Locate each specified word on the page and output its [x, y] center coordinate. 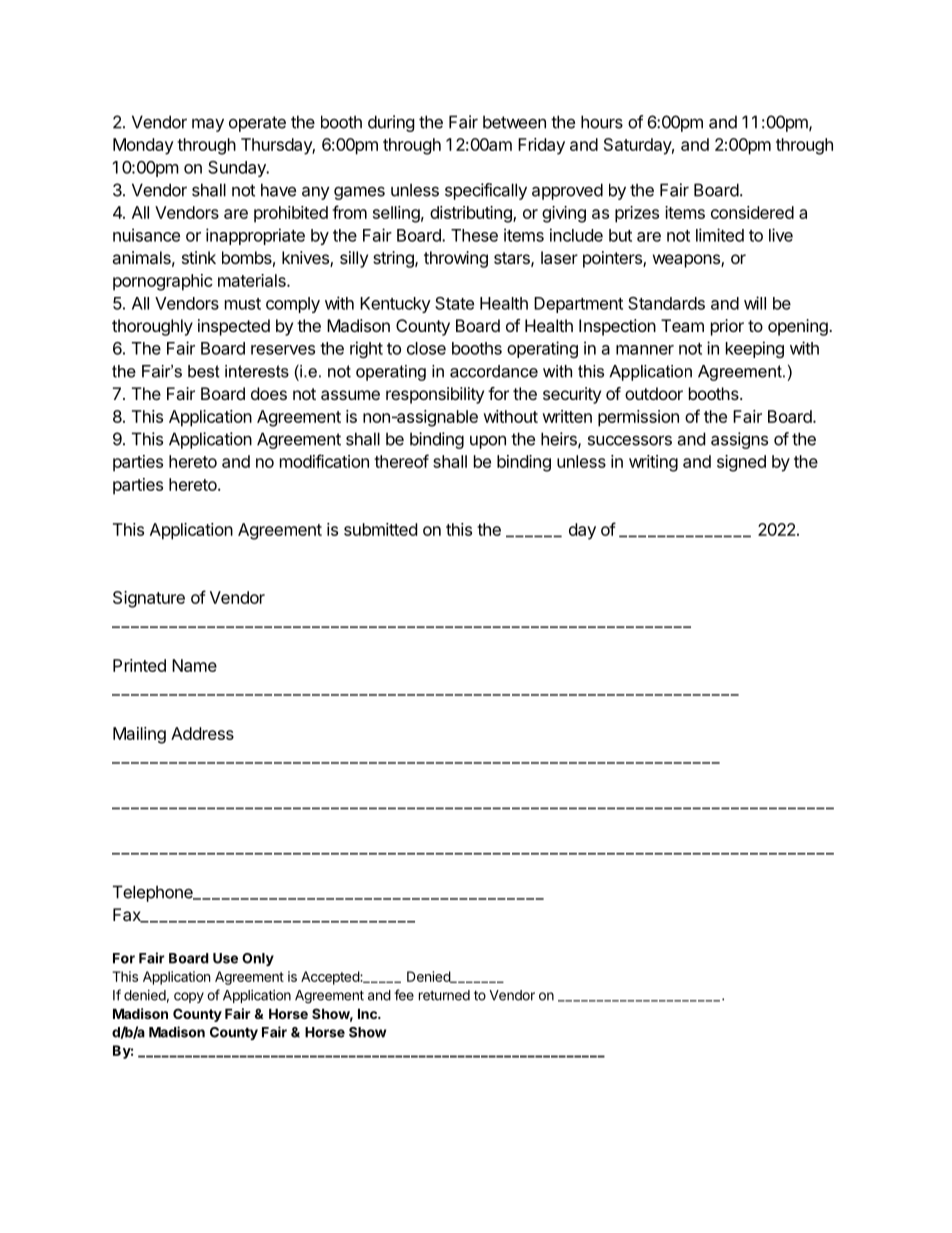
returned [444, 995]
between [514, 122]
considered [752, 212]
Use [225, 958]
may [208, 125]
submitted [380, 529]
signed [741, 463]
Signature [149, 599]
